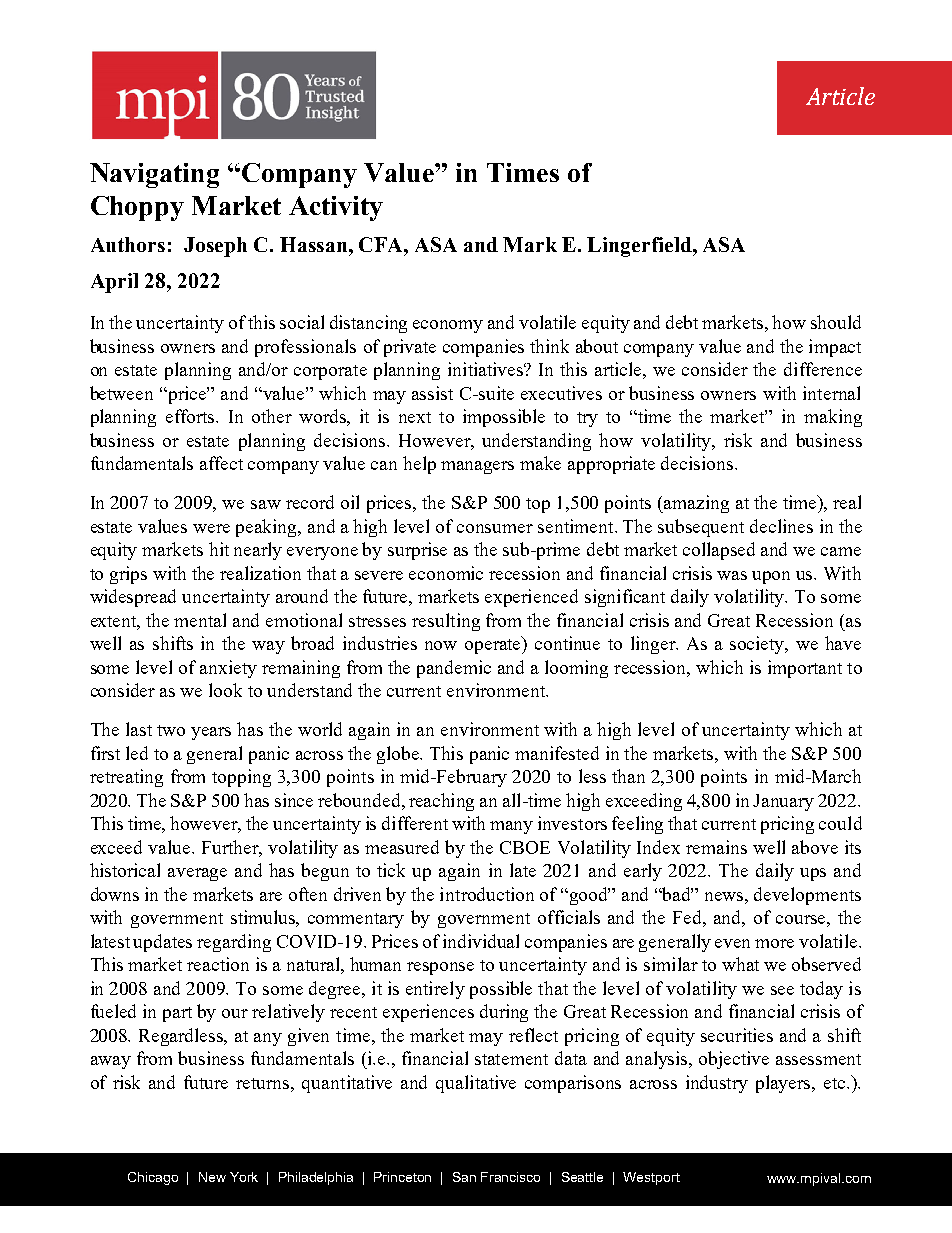 The width and height of the image is (952, 1233). Describe the element at coordinates (511, 827) in the image. I see `many` at that location.
